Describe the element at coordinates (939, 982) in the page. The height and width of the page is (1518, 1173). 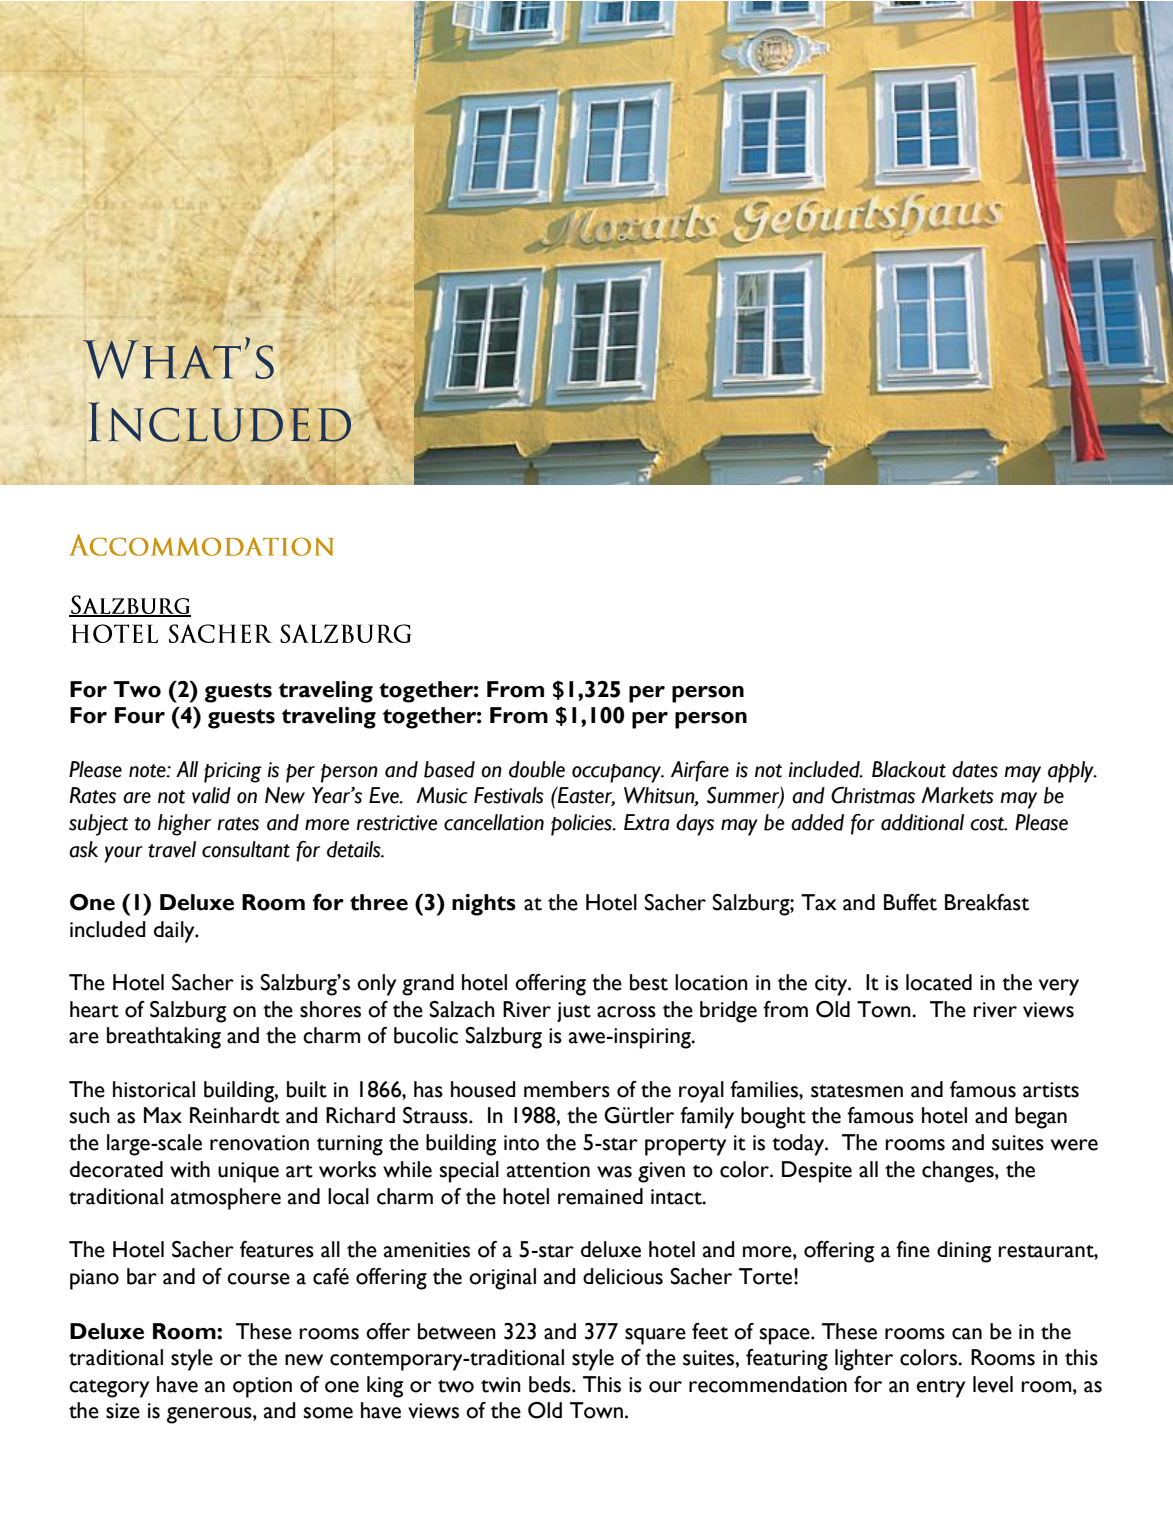
I see `located` at that location.
